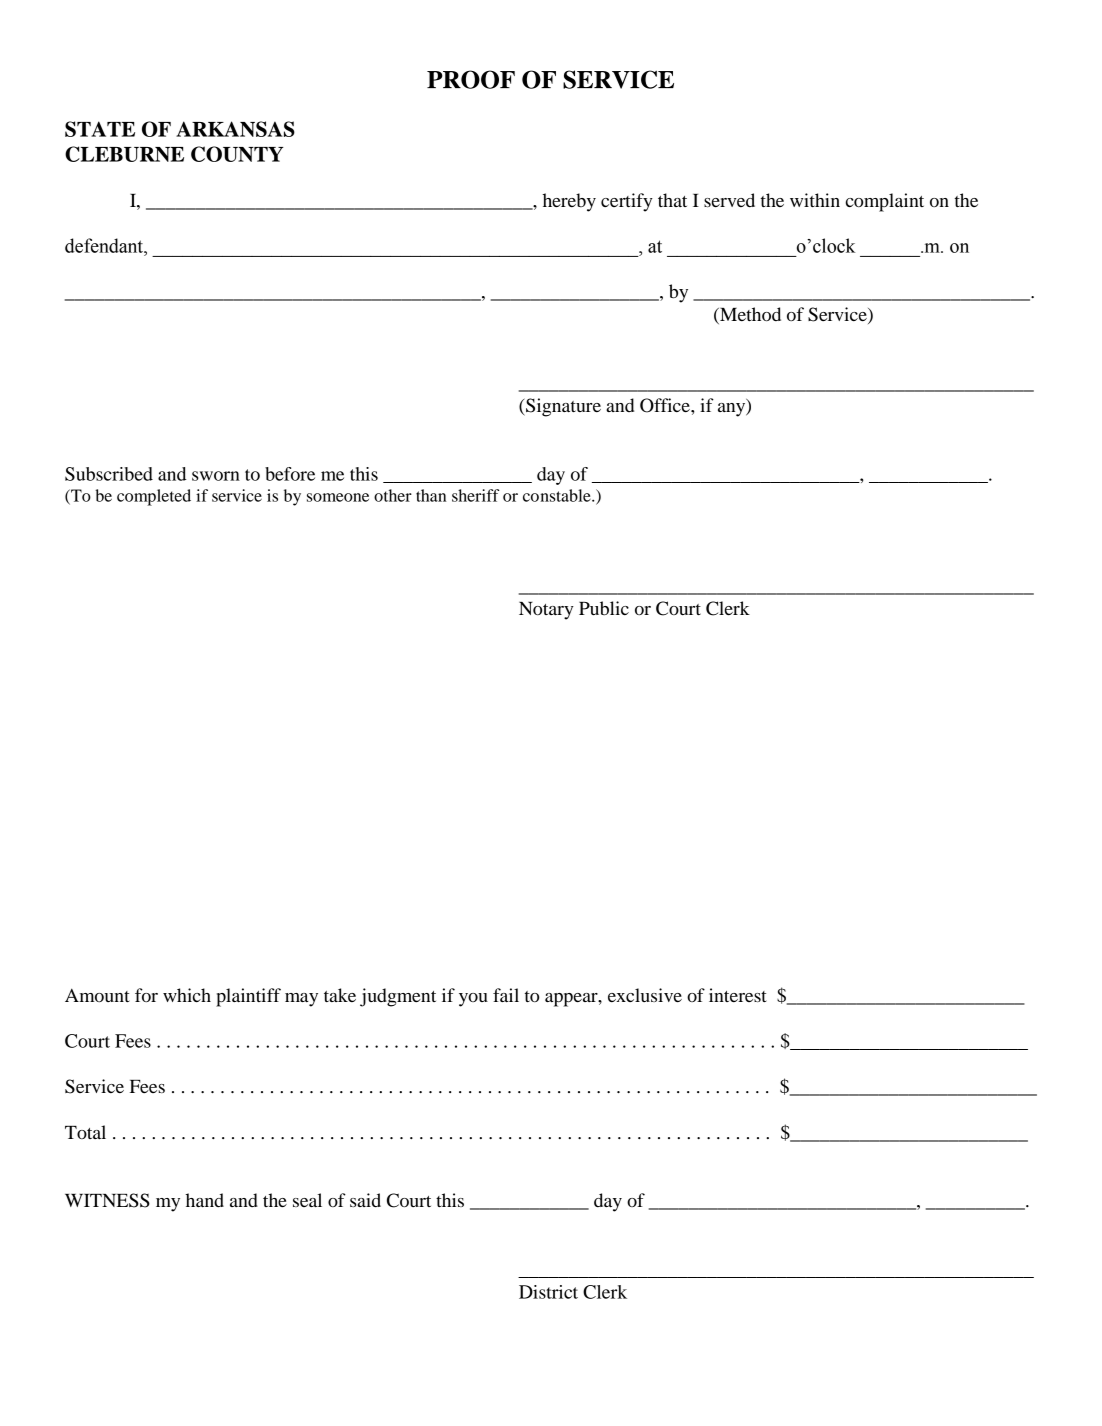 The width and height of the document is (1102, 1426). What do you see at coordinates (248, 997) in the document?
I see `plaintiff` at bounding box center [248, 997].
